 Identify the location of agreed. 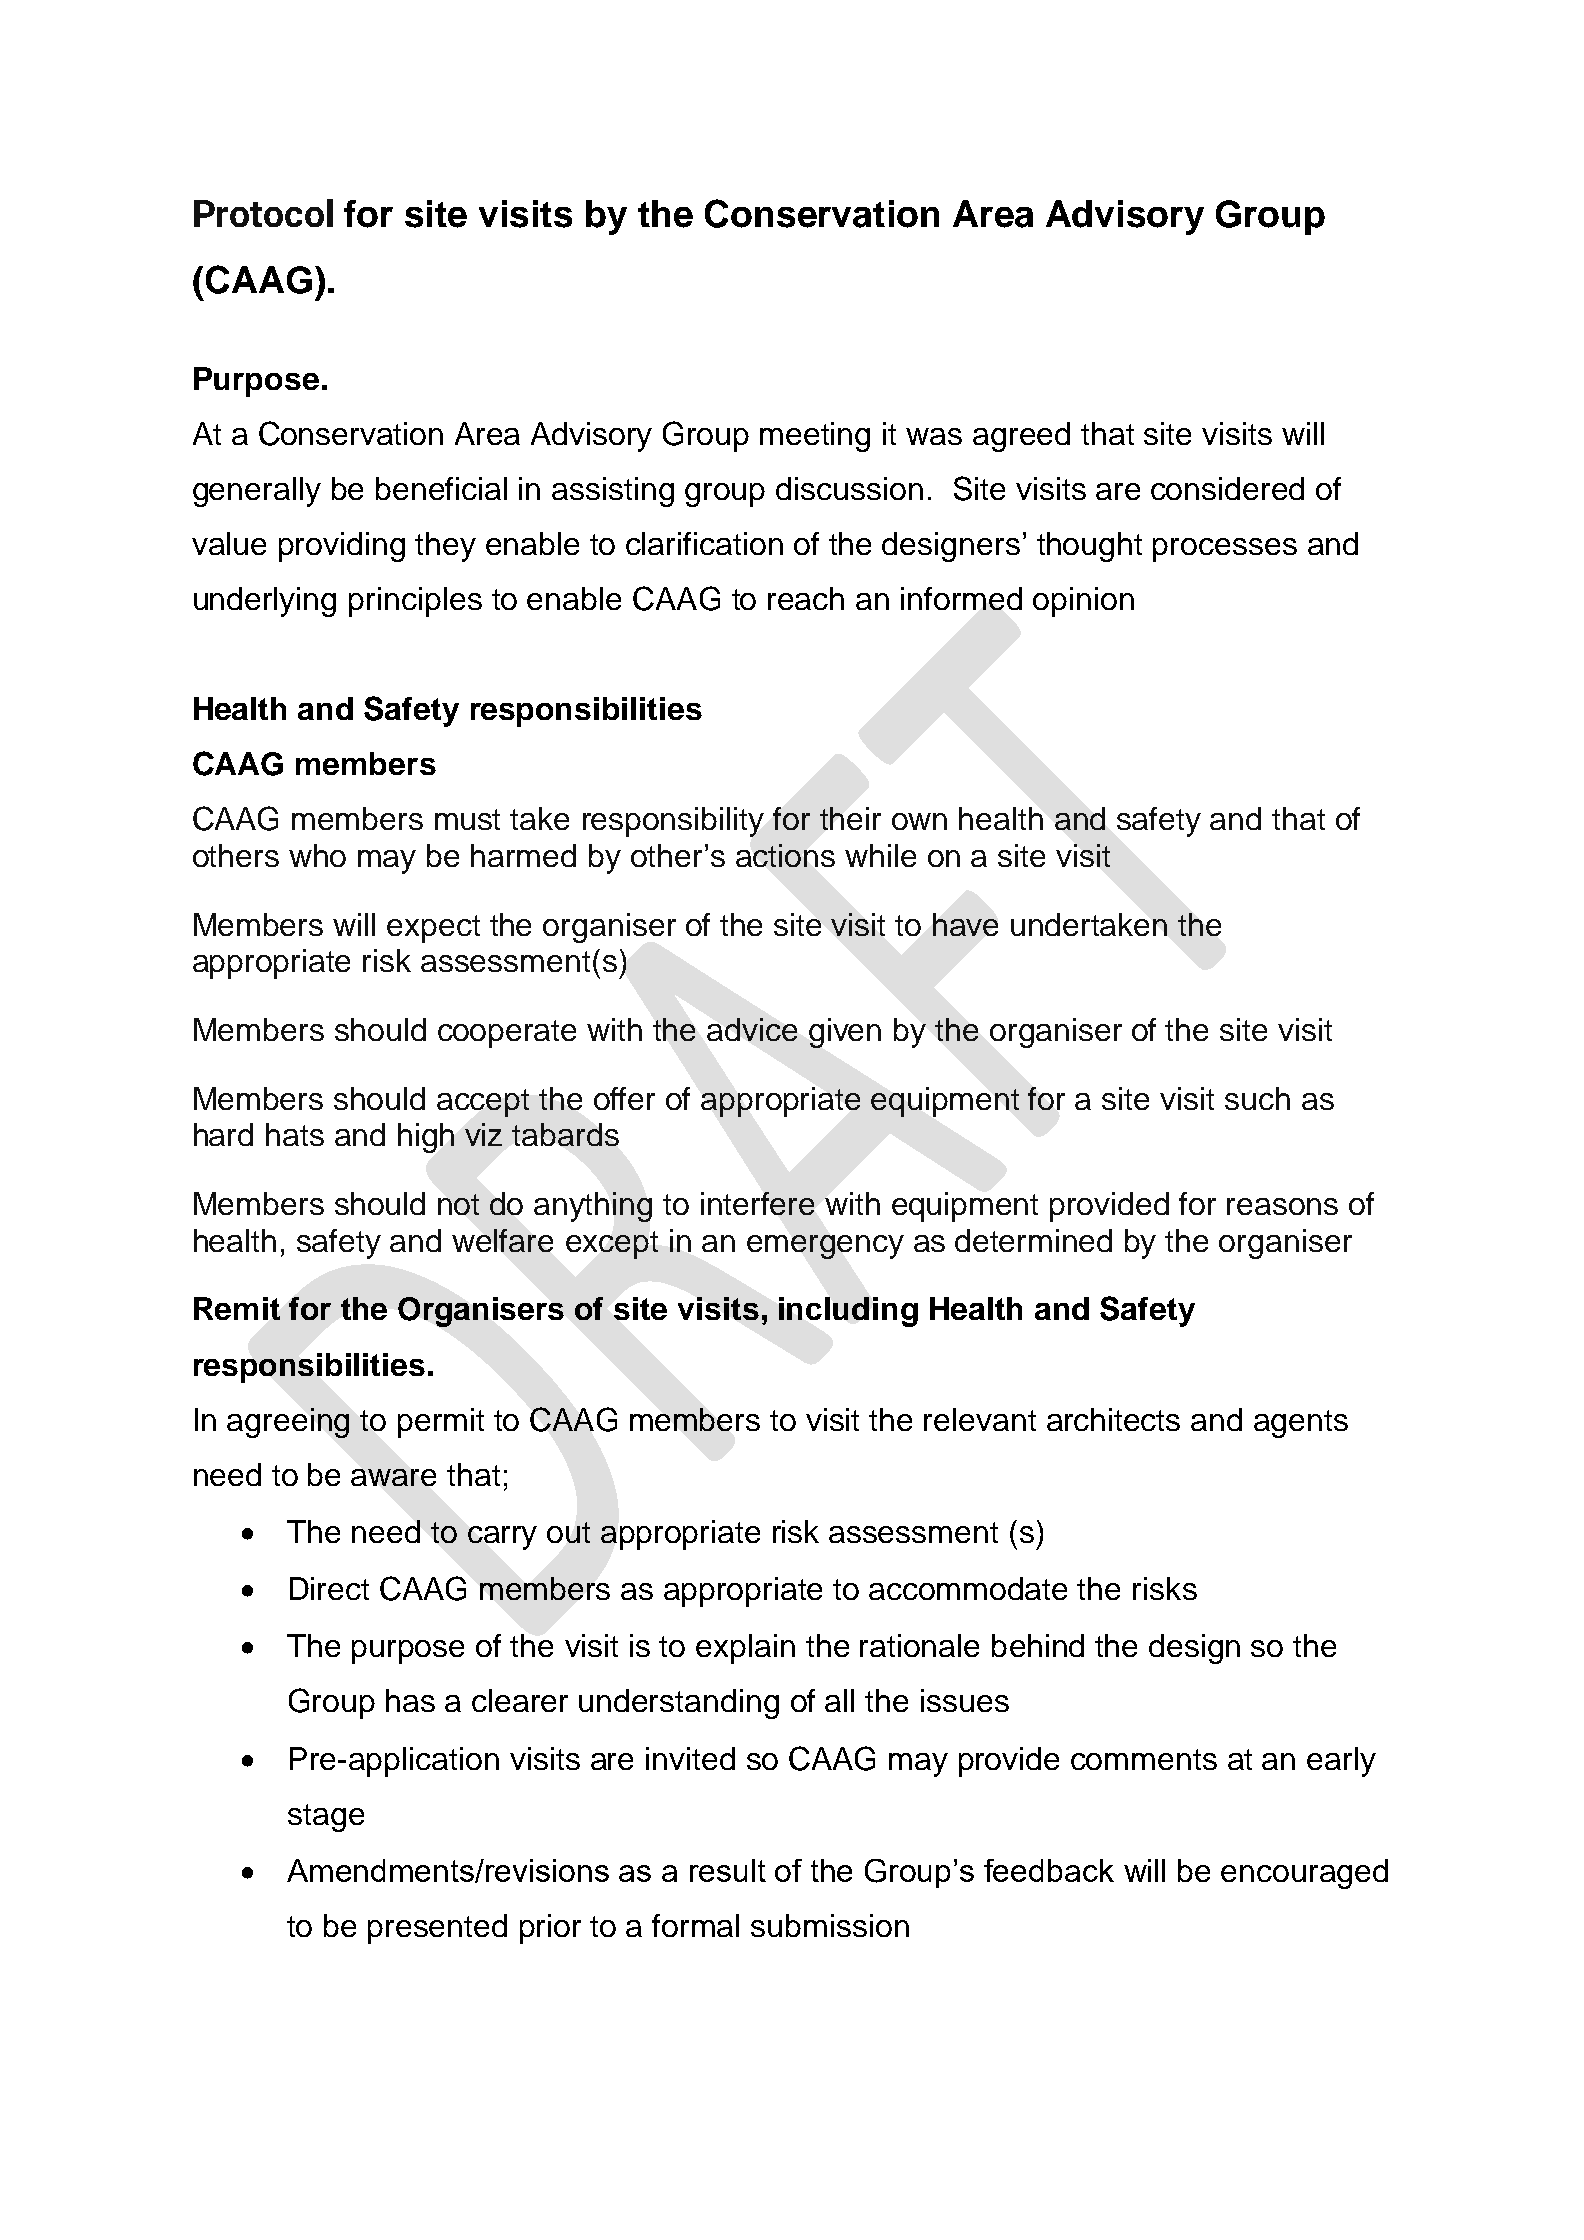
(1021, 437).
